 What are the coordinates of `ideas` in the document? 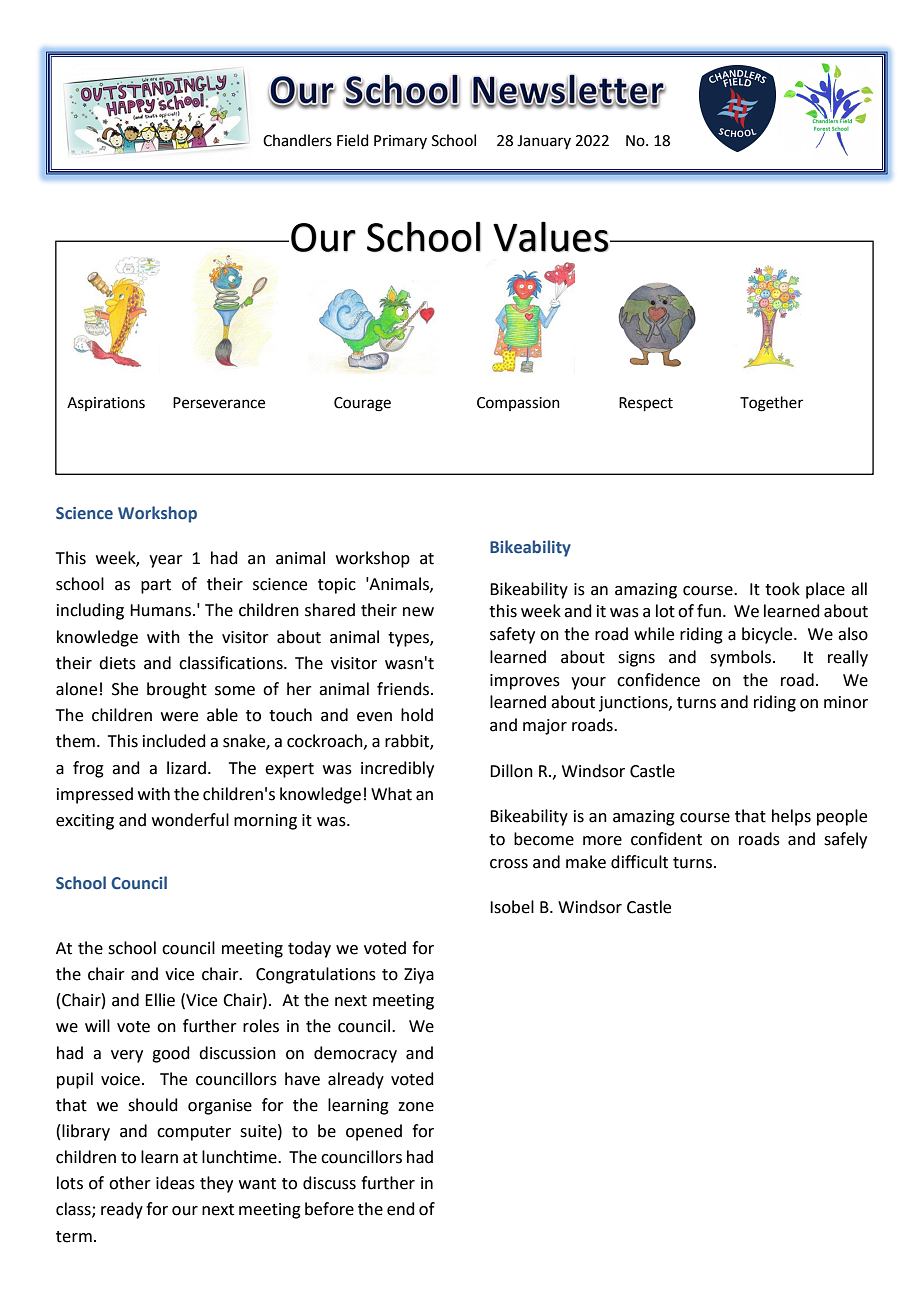 It's located at (175, 1183).
